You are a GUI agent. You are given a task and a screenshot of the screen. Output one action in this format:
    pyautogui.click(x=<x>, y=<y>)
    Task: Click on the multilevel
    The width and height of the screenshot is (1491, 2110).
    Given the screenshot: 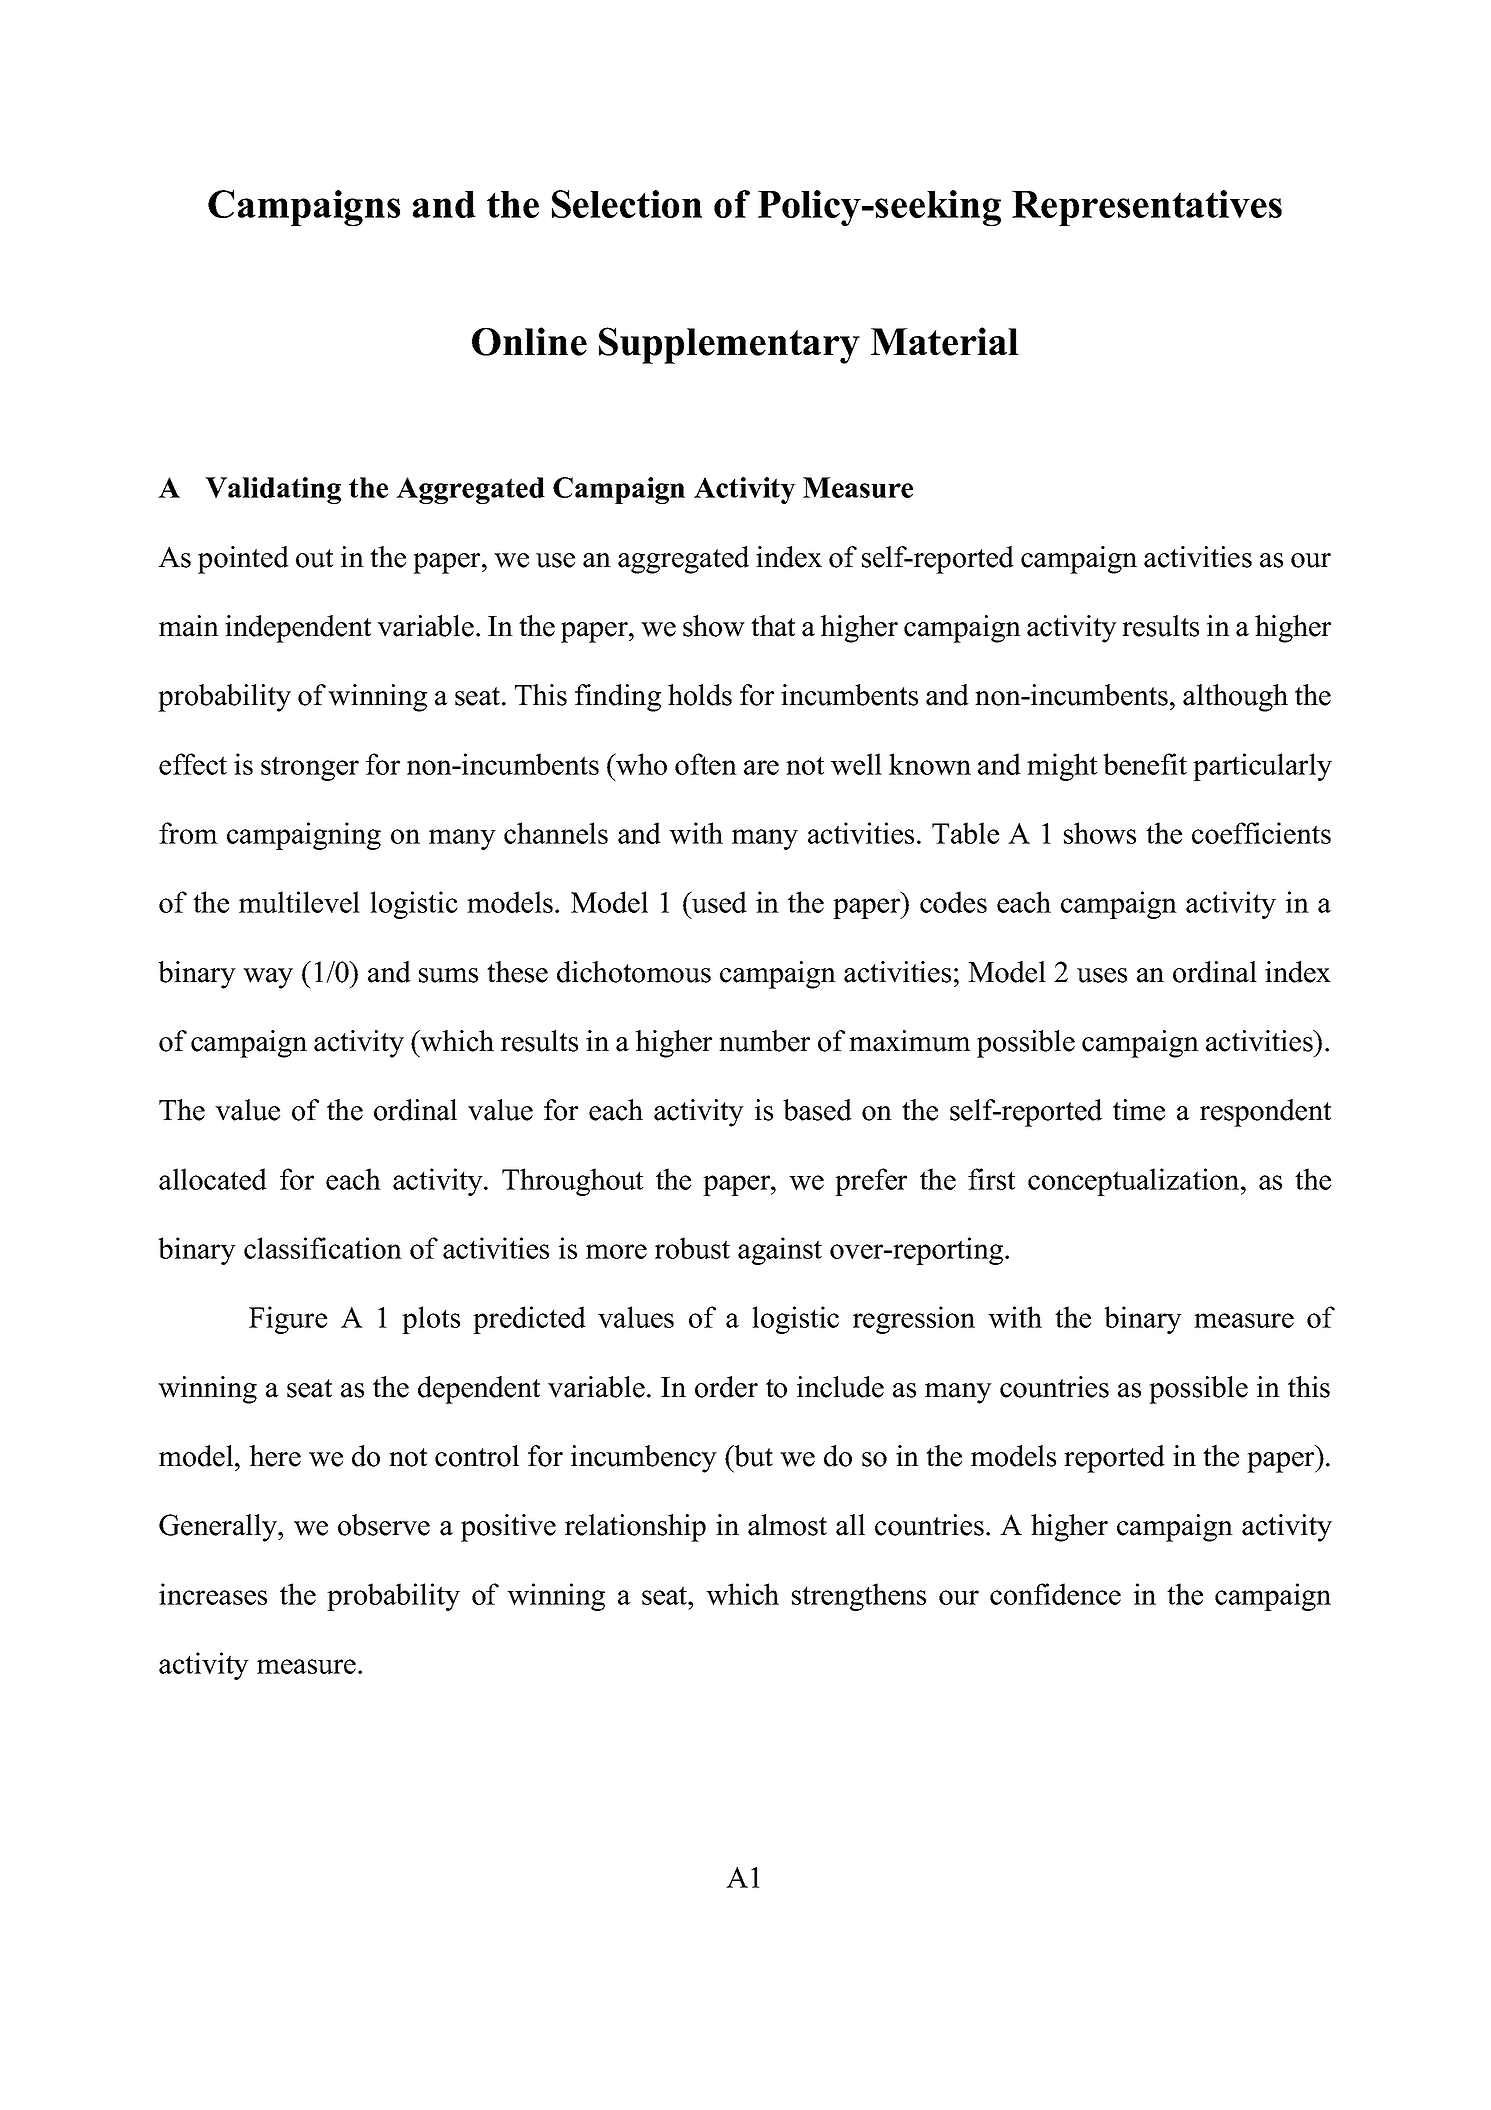 What is the action you would take?
    pyautogui.click(x=299, y=902)
